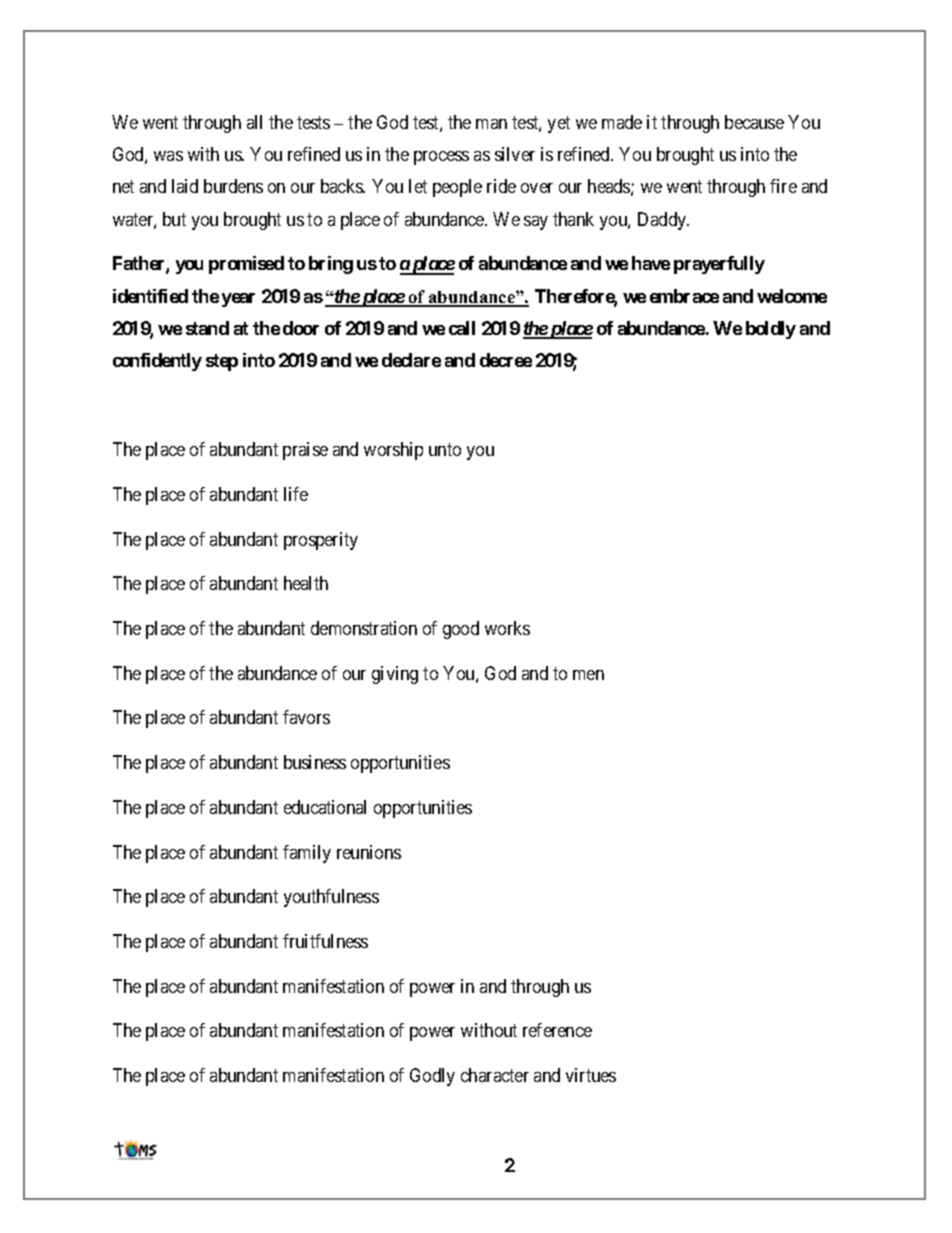 This screenshot has width=952, height=1233. I want to click on men, so click(588, 675).
